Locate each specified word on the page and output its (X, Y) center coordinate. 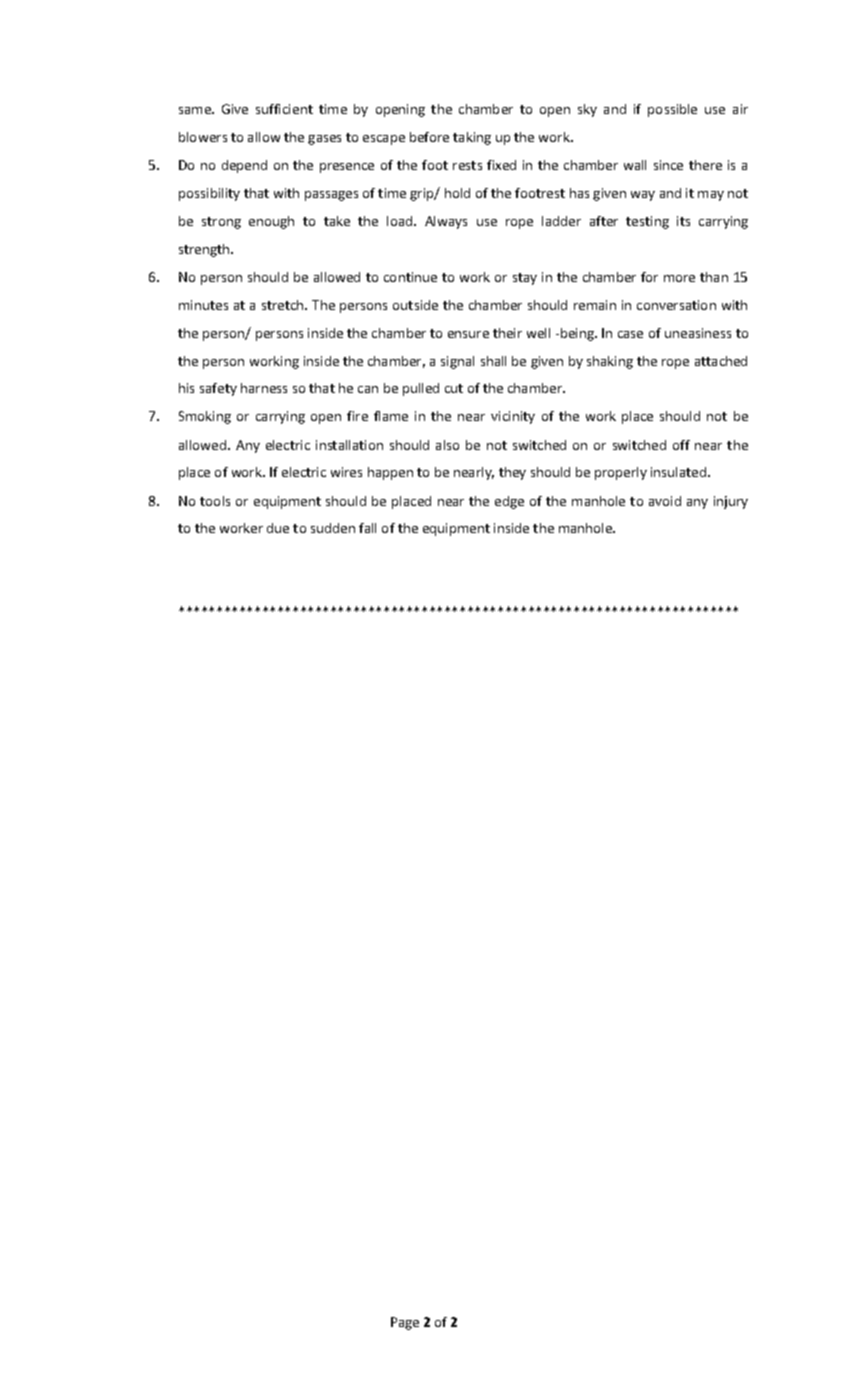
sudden (333, 528)
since (668, 165)
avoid (665, 501)
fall (367, 528)
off (681, 445)
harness (264, 388)
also (447, 445)
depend (244, 166)
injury (731, 502)
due (278, 528)
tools (215, 501)
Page (405, 1323)
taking (472, 138)
